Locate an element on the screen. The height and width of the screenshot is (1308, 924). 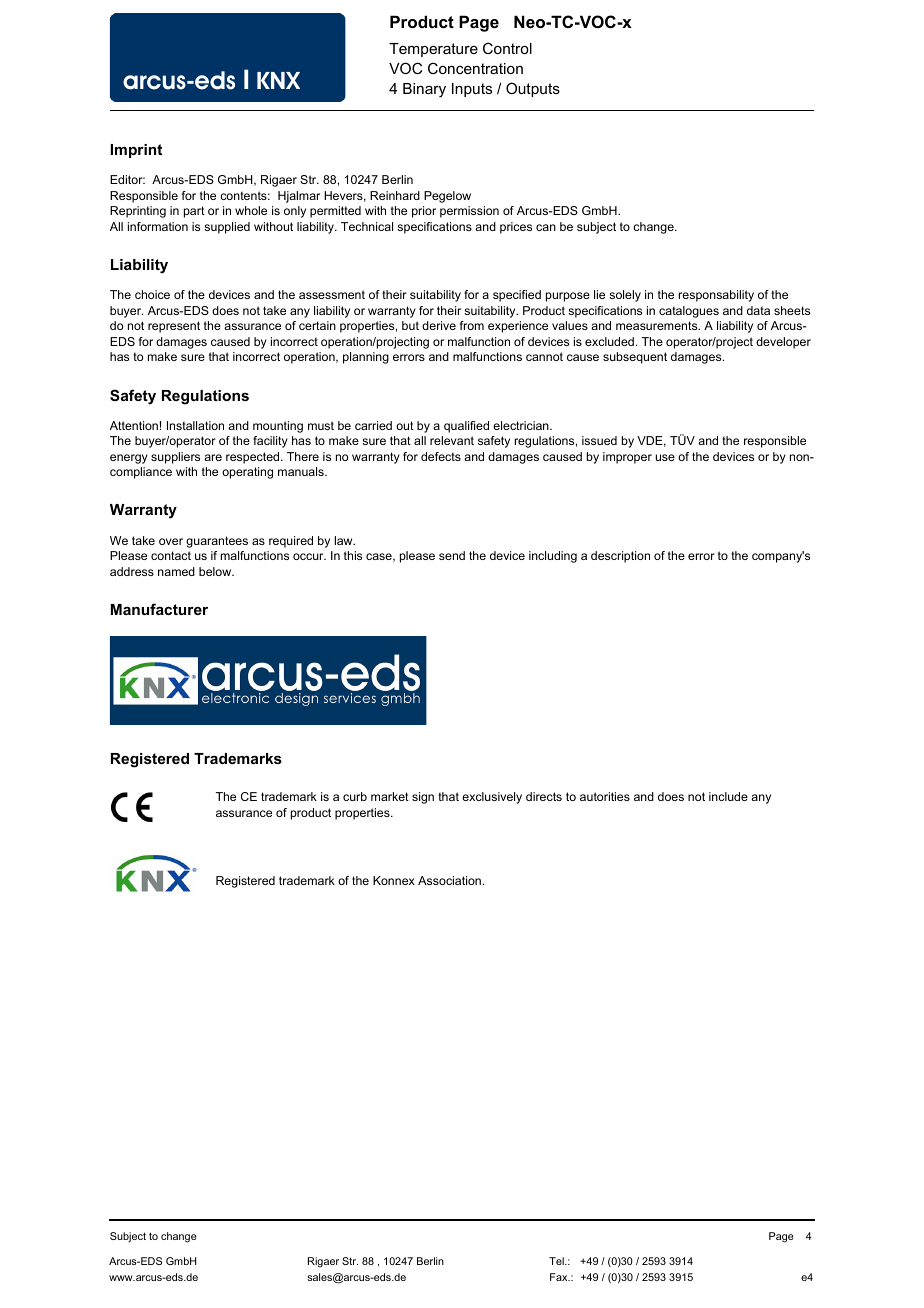
Inputs is located at coordinates (472, 90).
